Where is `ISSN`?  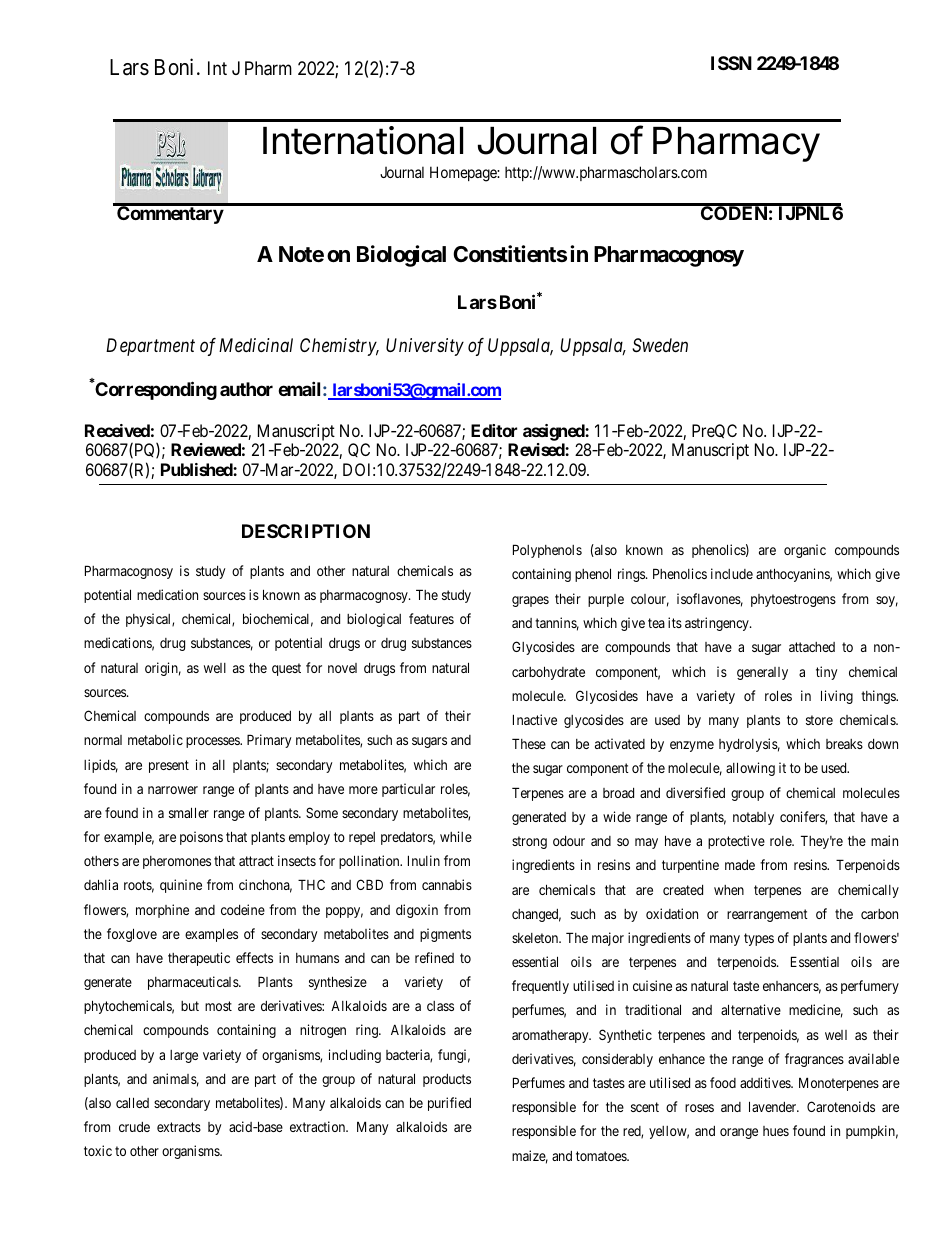 ISSN is located at coordinates (731, 63).
